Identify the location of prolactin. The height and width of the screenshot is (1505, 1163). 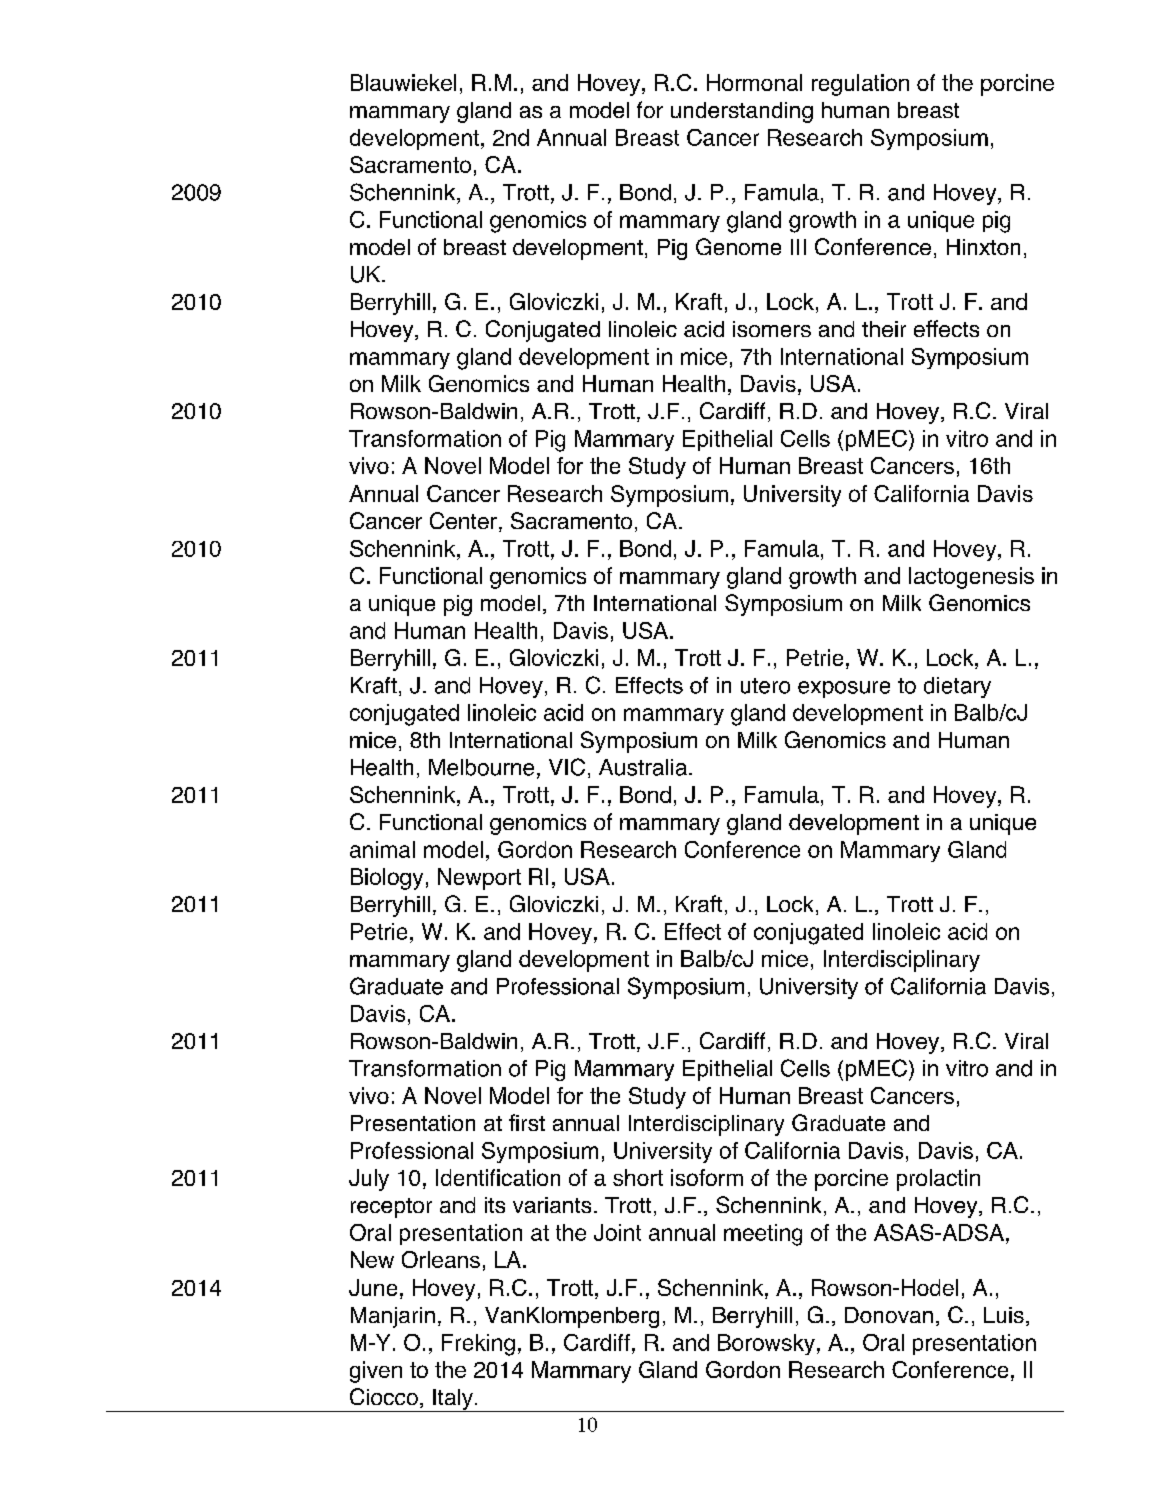
(938, 1180).
